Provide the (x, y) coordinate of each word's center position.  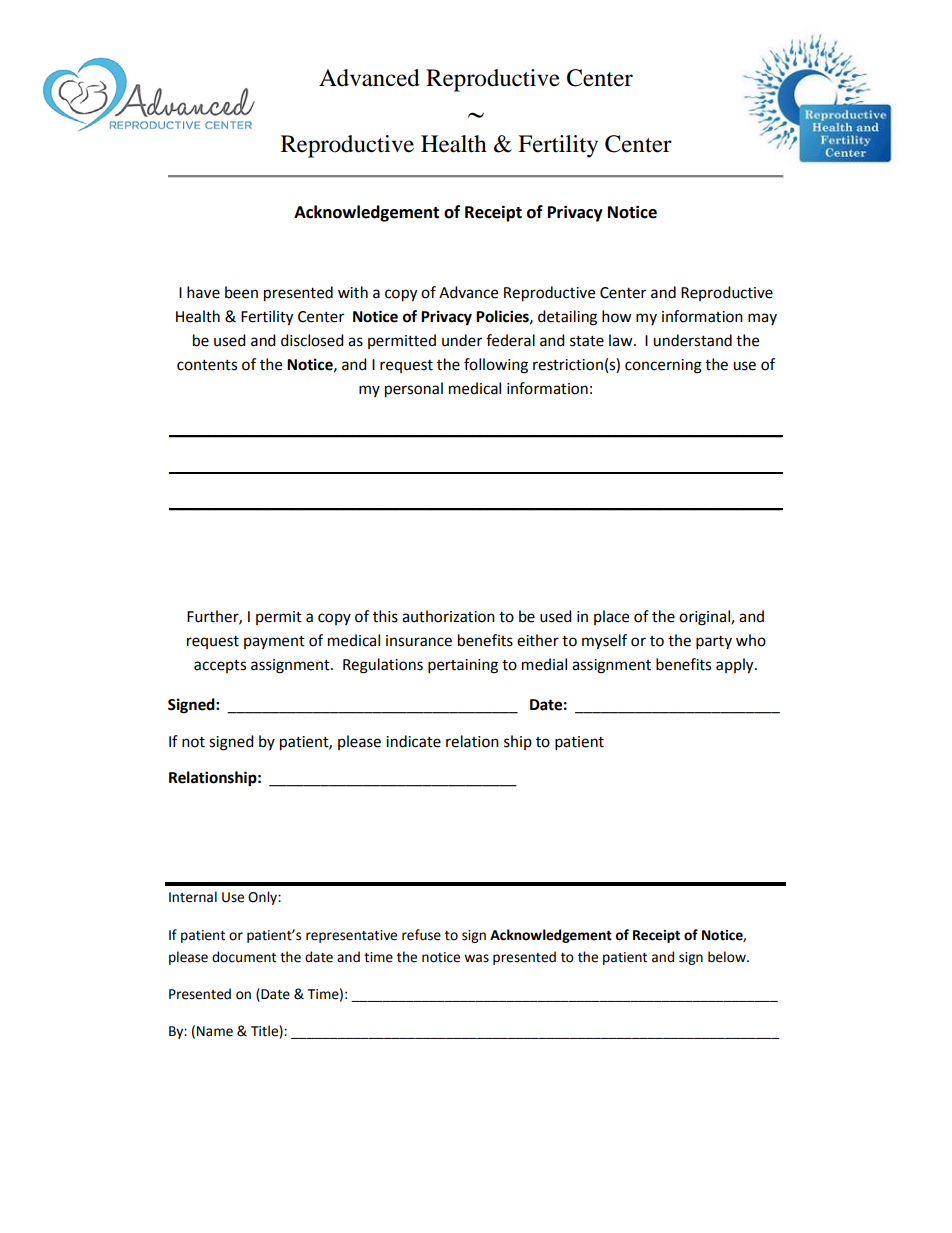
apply (736, 666)
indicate (413, 741)
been (241, 292)
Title (265, 1032)
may (762, 319)
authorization (448, 616)
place (611, 617)
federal (510, 340)
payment (274, 642)
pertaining (463, 666)
